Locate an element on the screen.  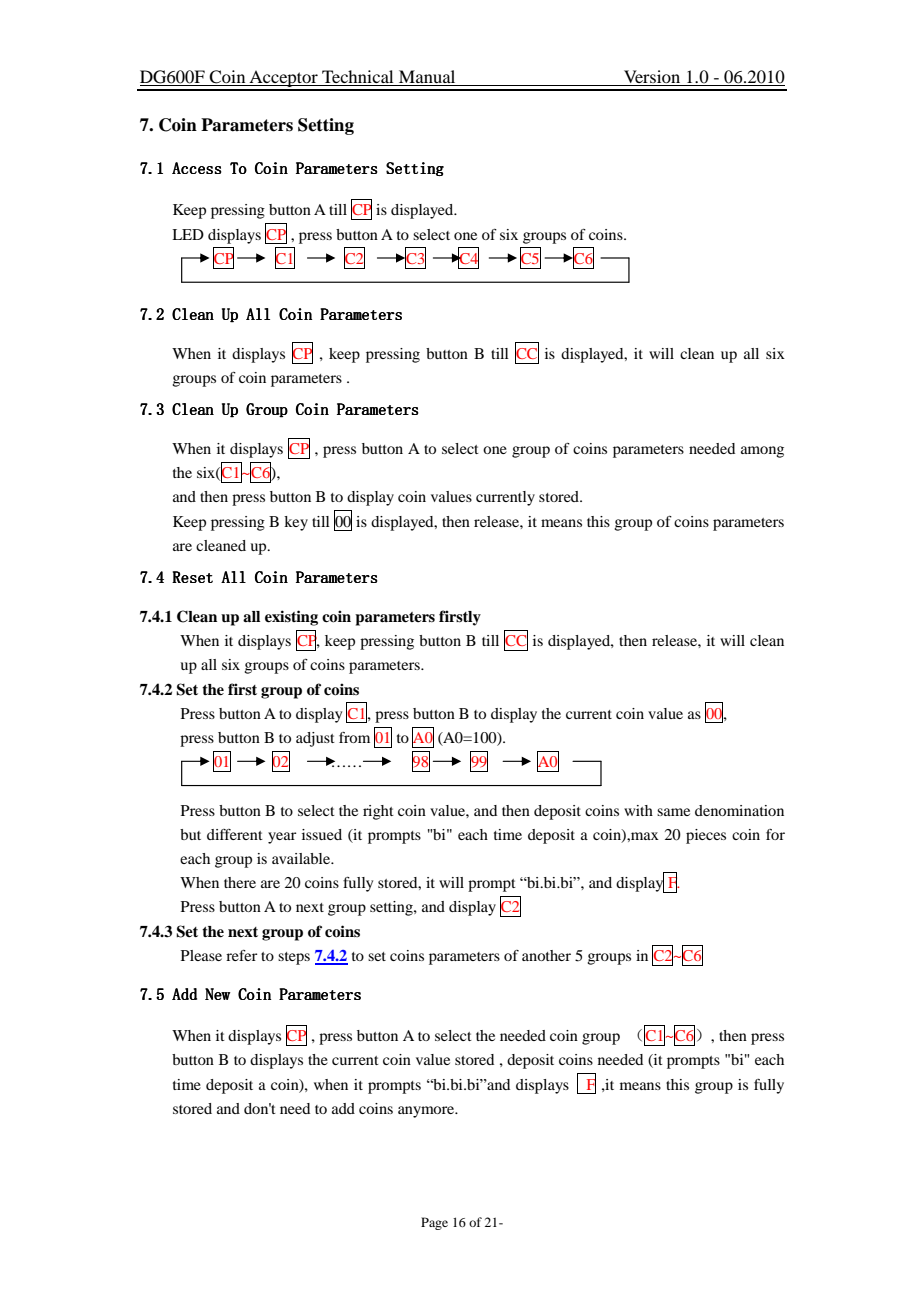
key is located at coordinates (296, 523).
